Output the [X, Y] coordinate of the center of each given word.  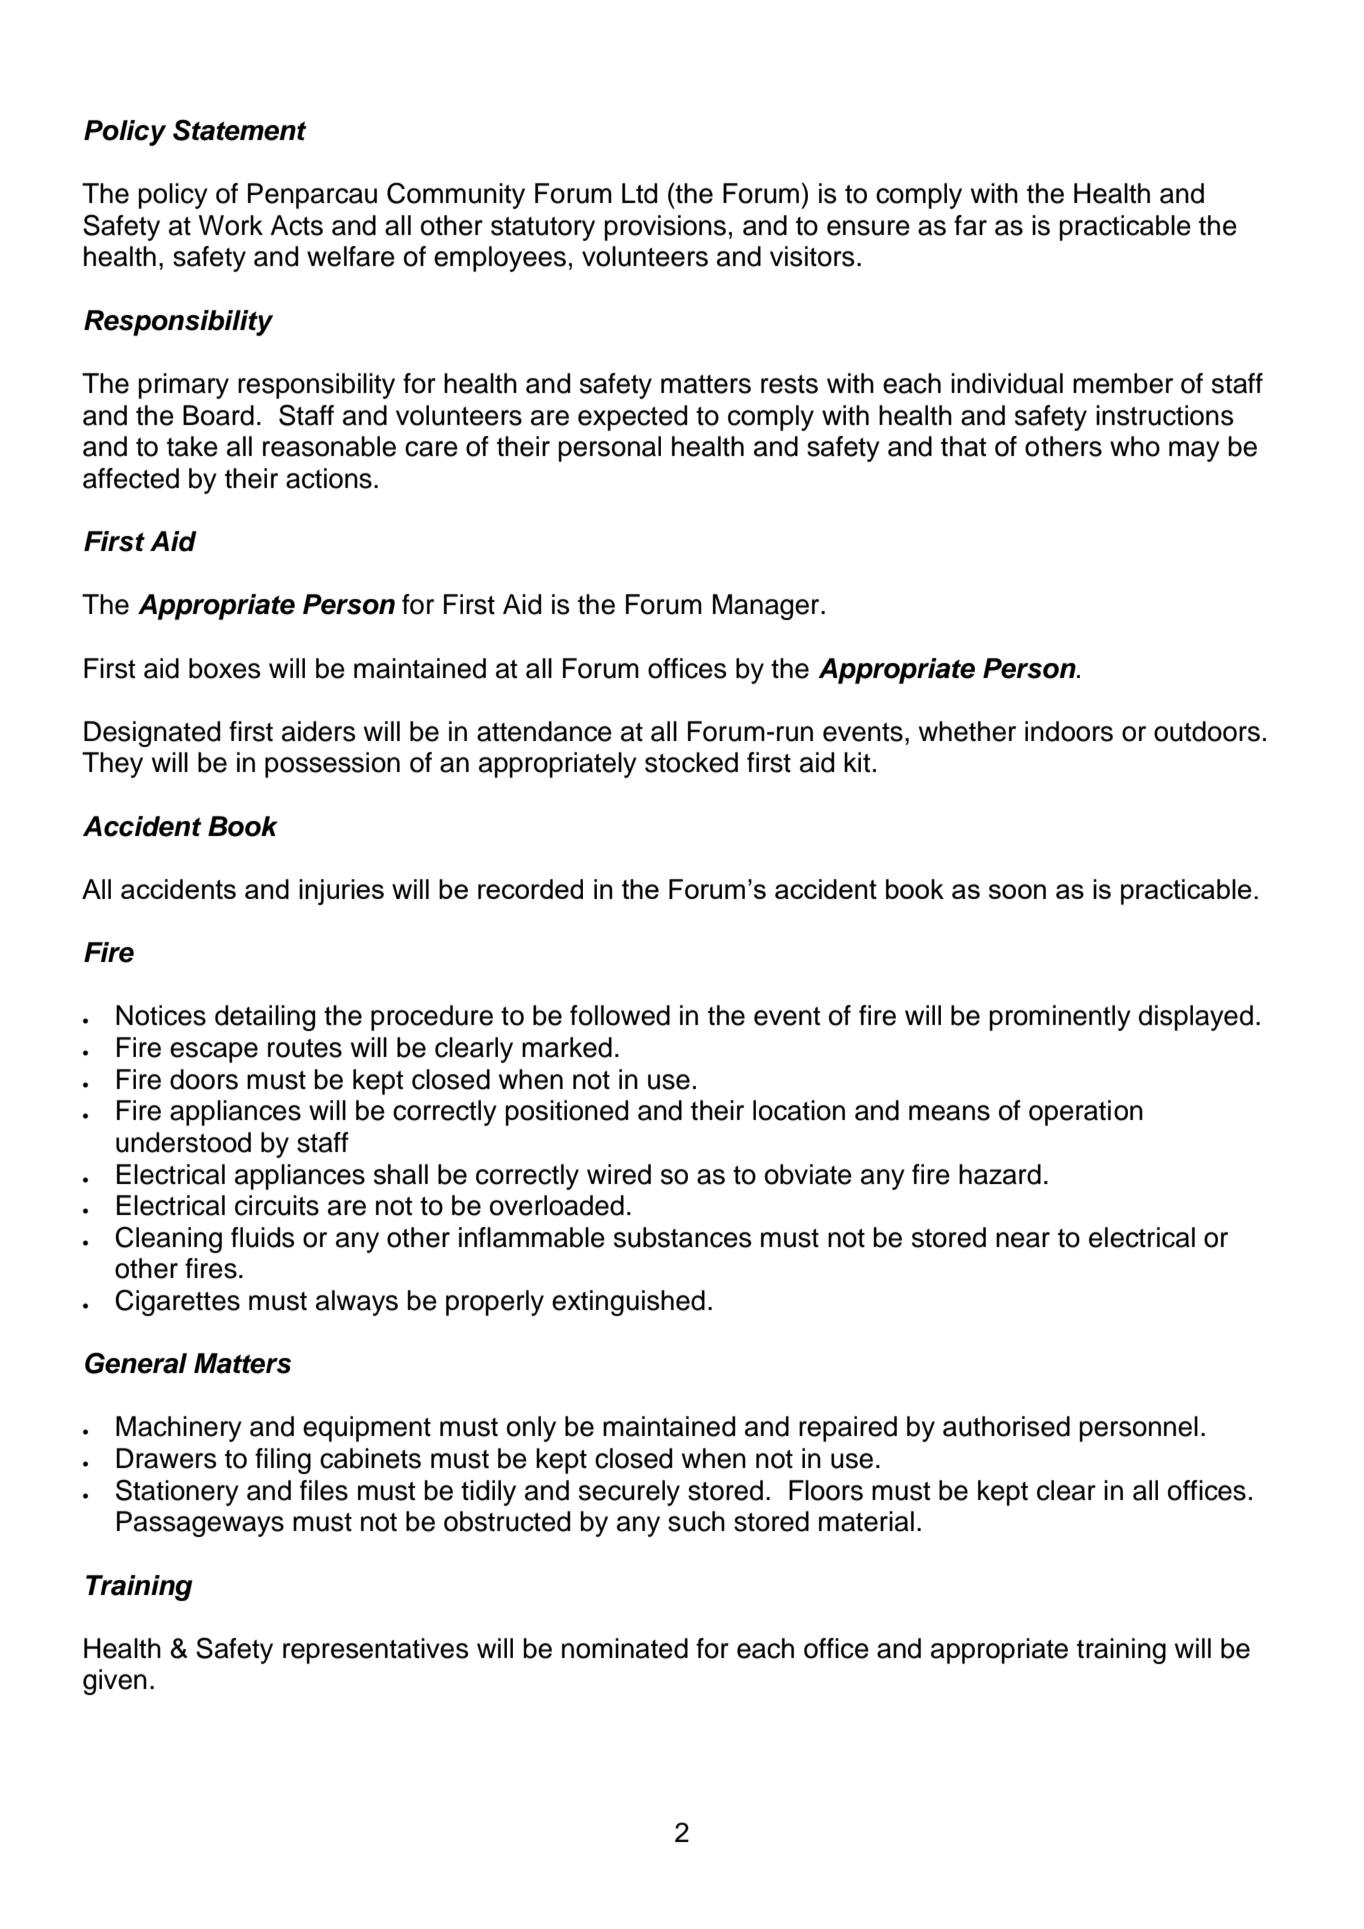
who [1135, 446]
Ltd [639, 193]
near [1023, 1240]
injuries [341, 892]
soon [1017, 891]
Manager [767, 607]
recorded [530, 889]
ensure [868, 228]
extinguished [628, 1303]
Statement [240, 130]
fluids [262, 1237]
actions [329, 478]
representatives [375, 1651]
